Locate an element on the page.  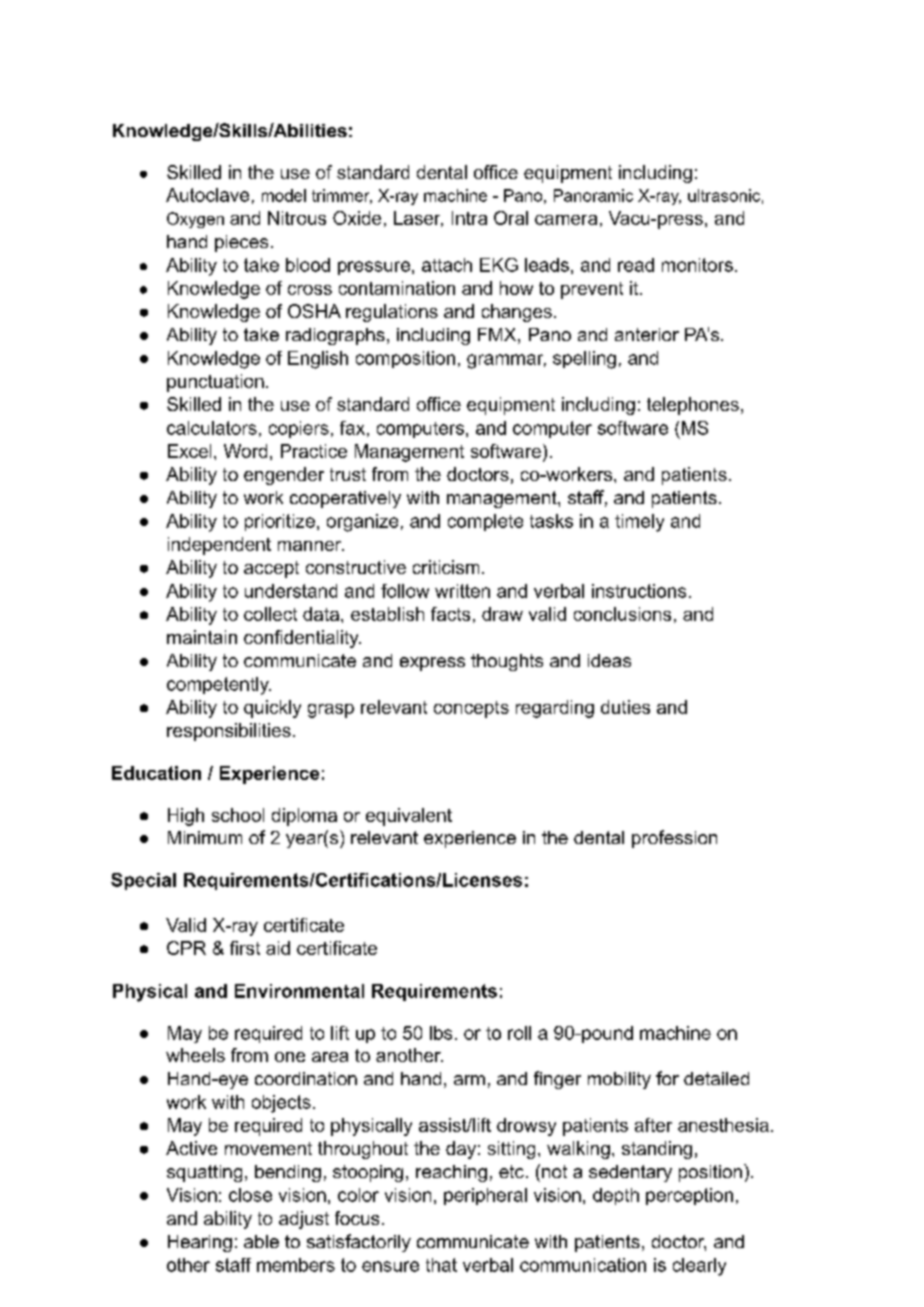
duties is located at coordinates (625, 707).
